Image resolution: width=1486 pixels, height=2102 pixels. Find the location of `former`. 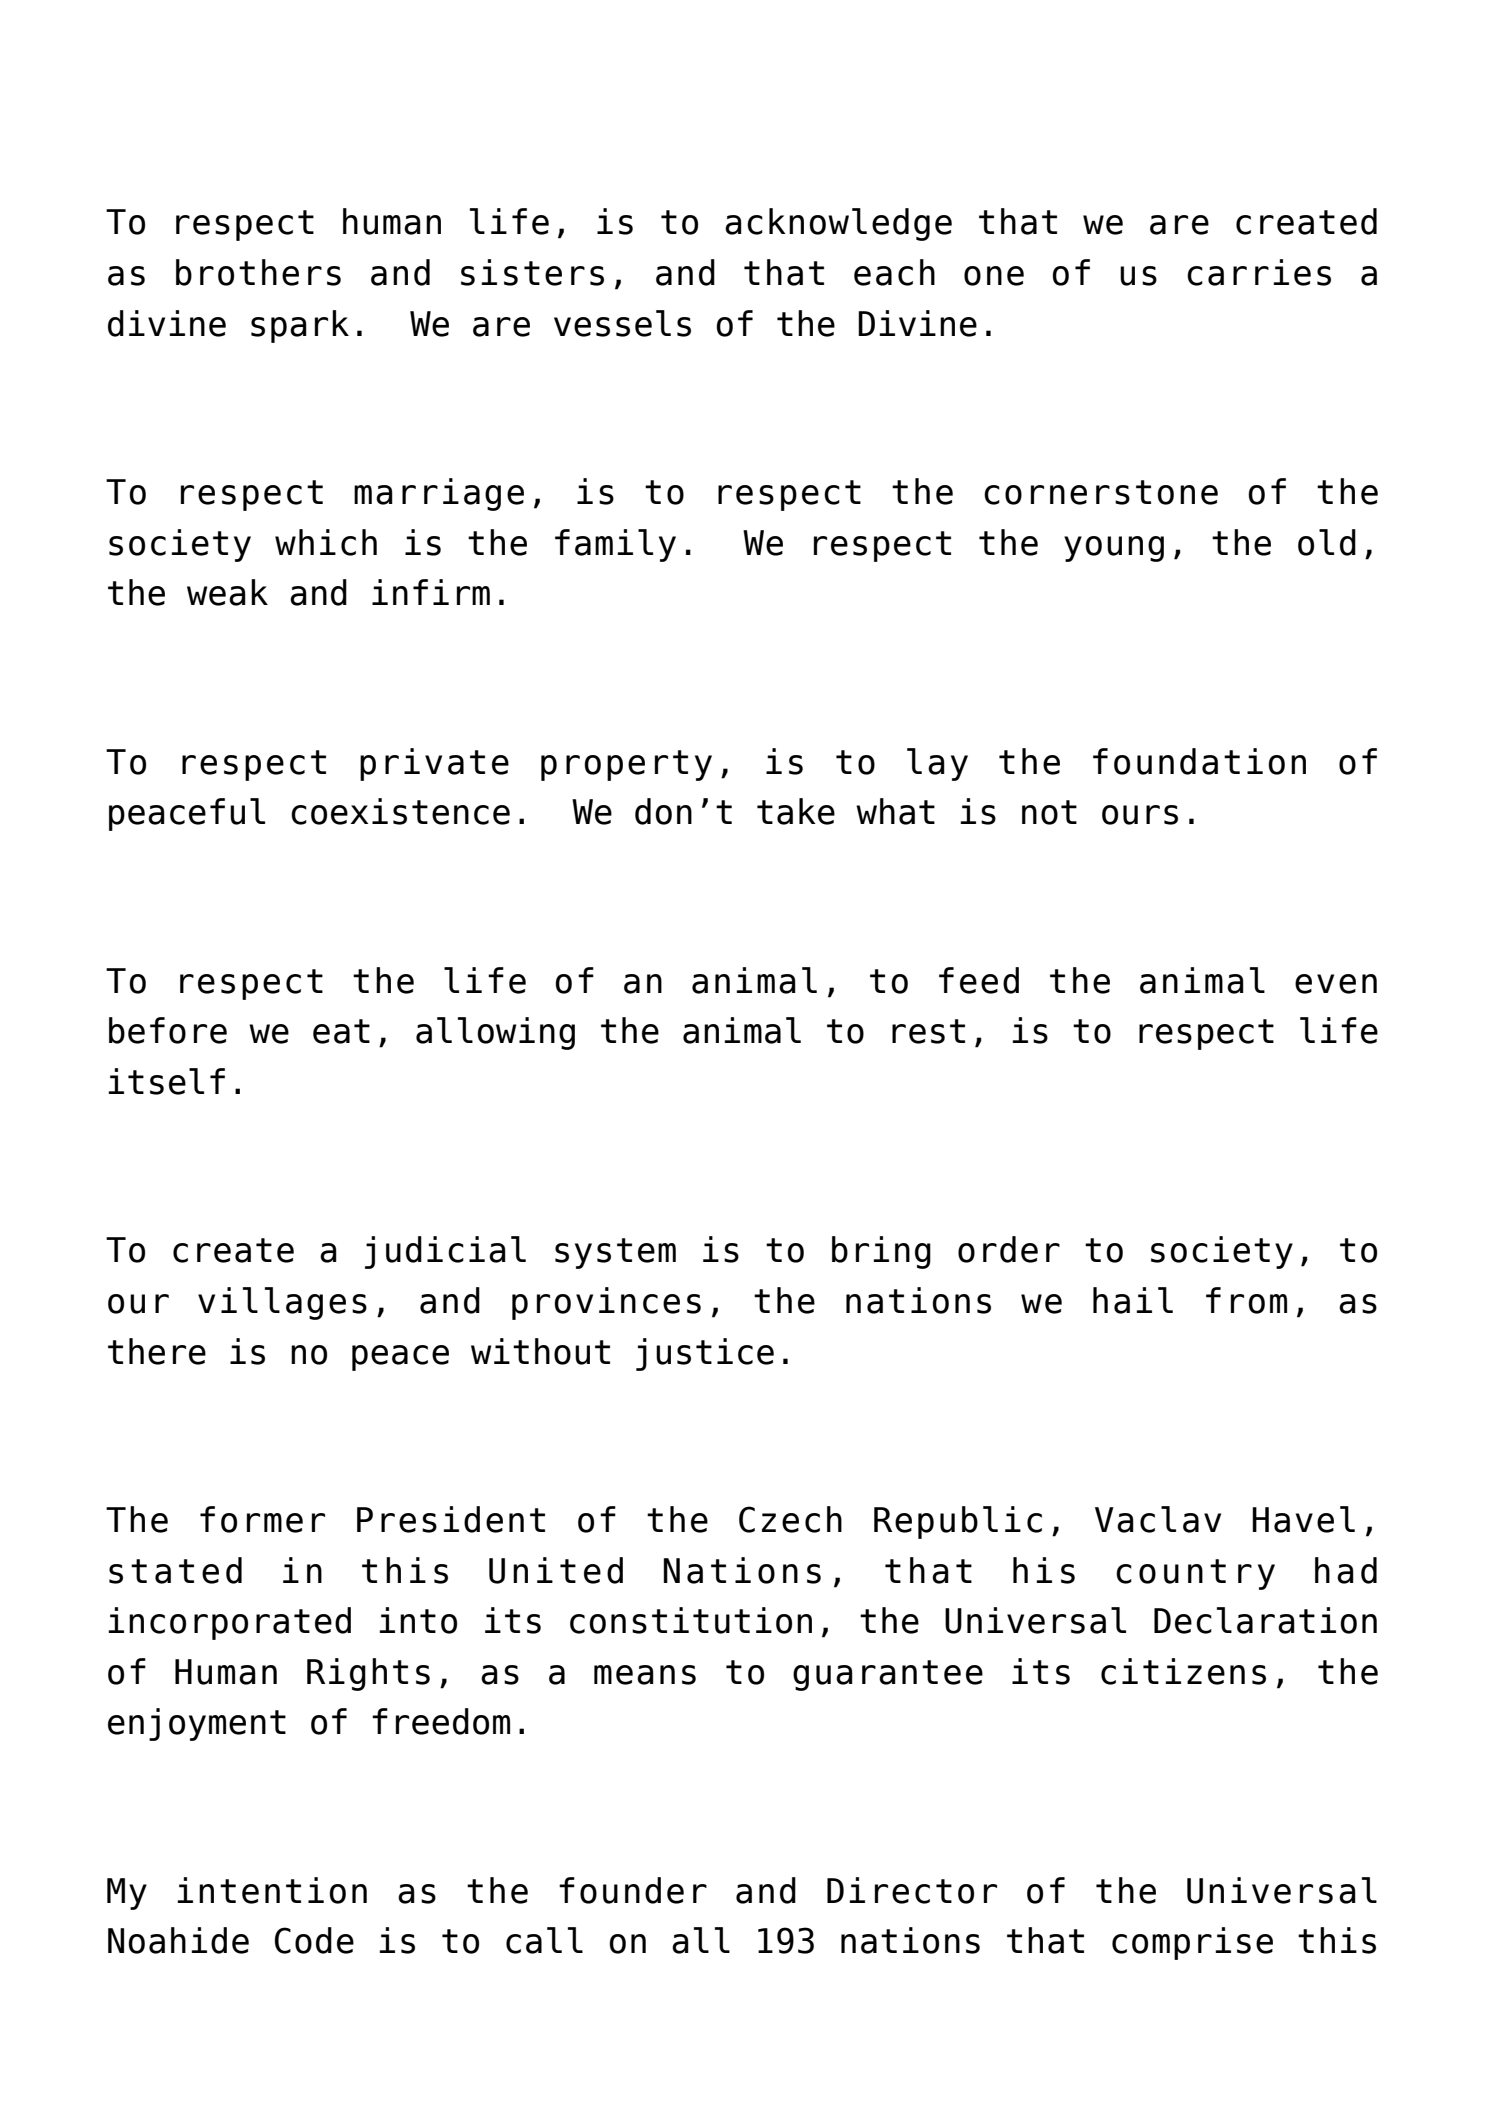

former is located at coordinates (262, 1519).
